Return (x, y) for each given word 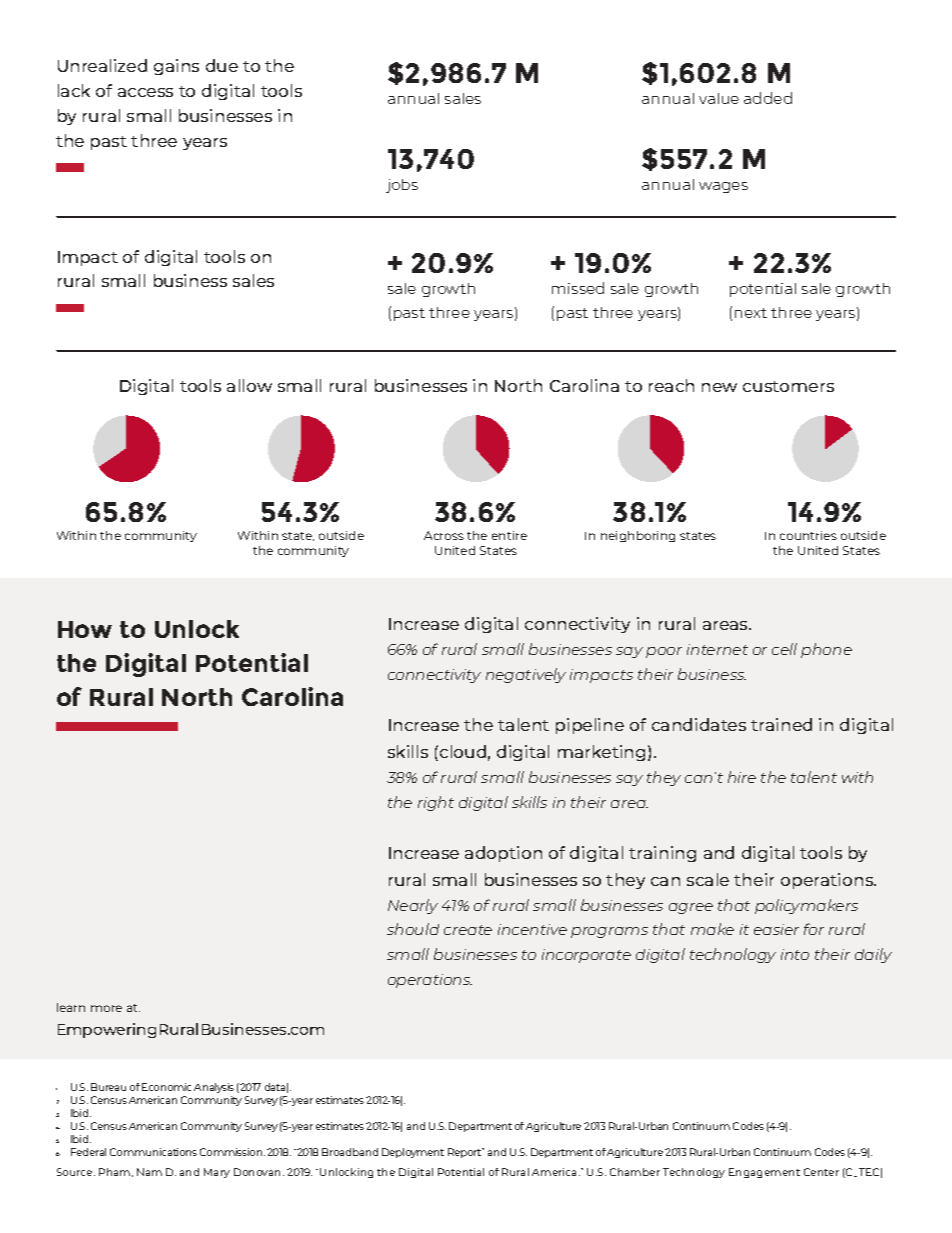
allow (249, 385)
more (106, 1008)
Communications (153, 1152)
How (85, 629)
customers (788, 386)
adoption (503, 854)
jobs (402, 186)
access (145, 92)
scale (708, 879)
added (768, 98)
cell (784, 649)
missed (578, 288)
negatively (526, 675)
